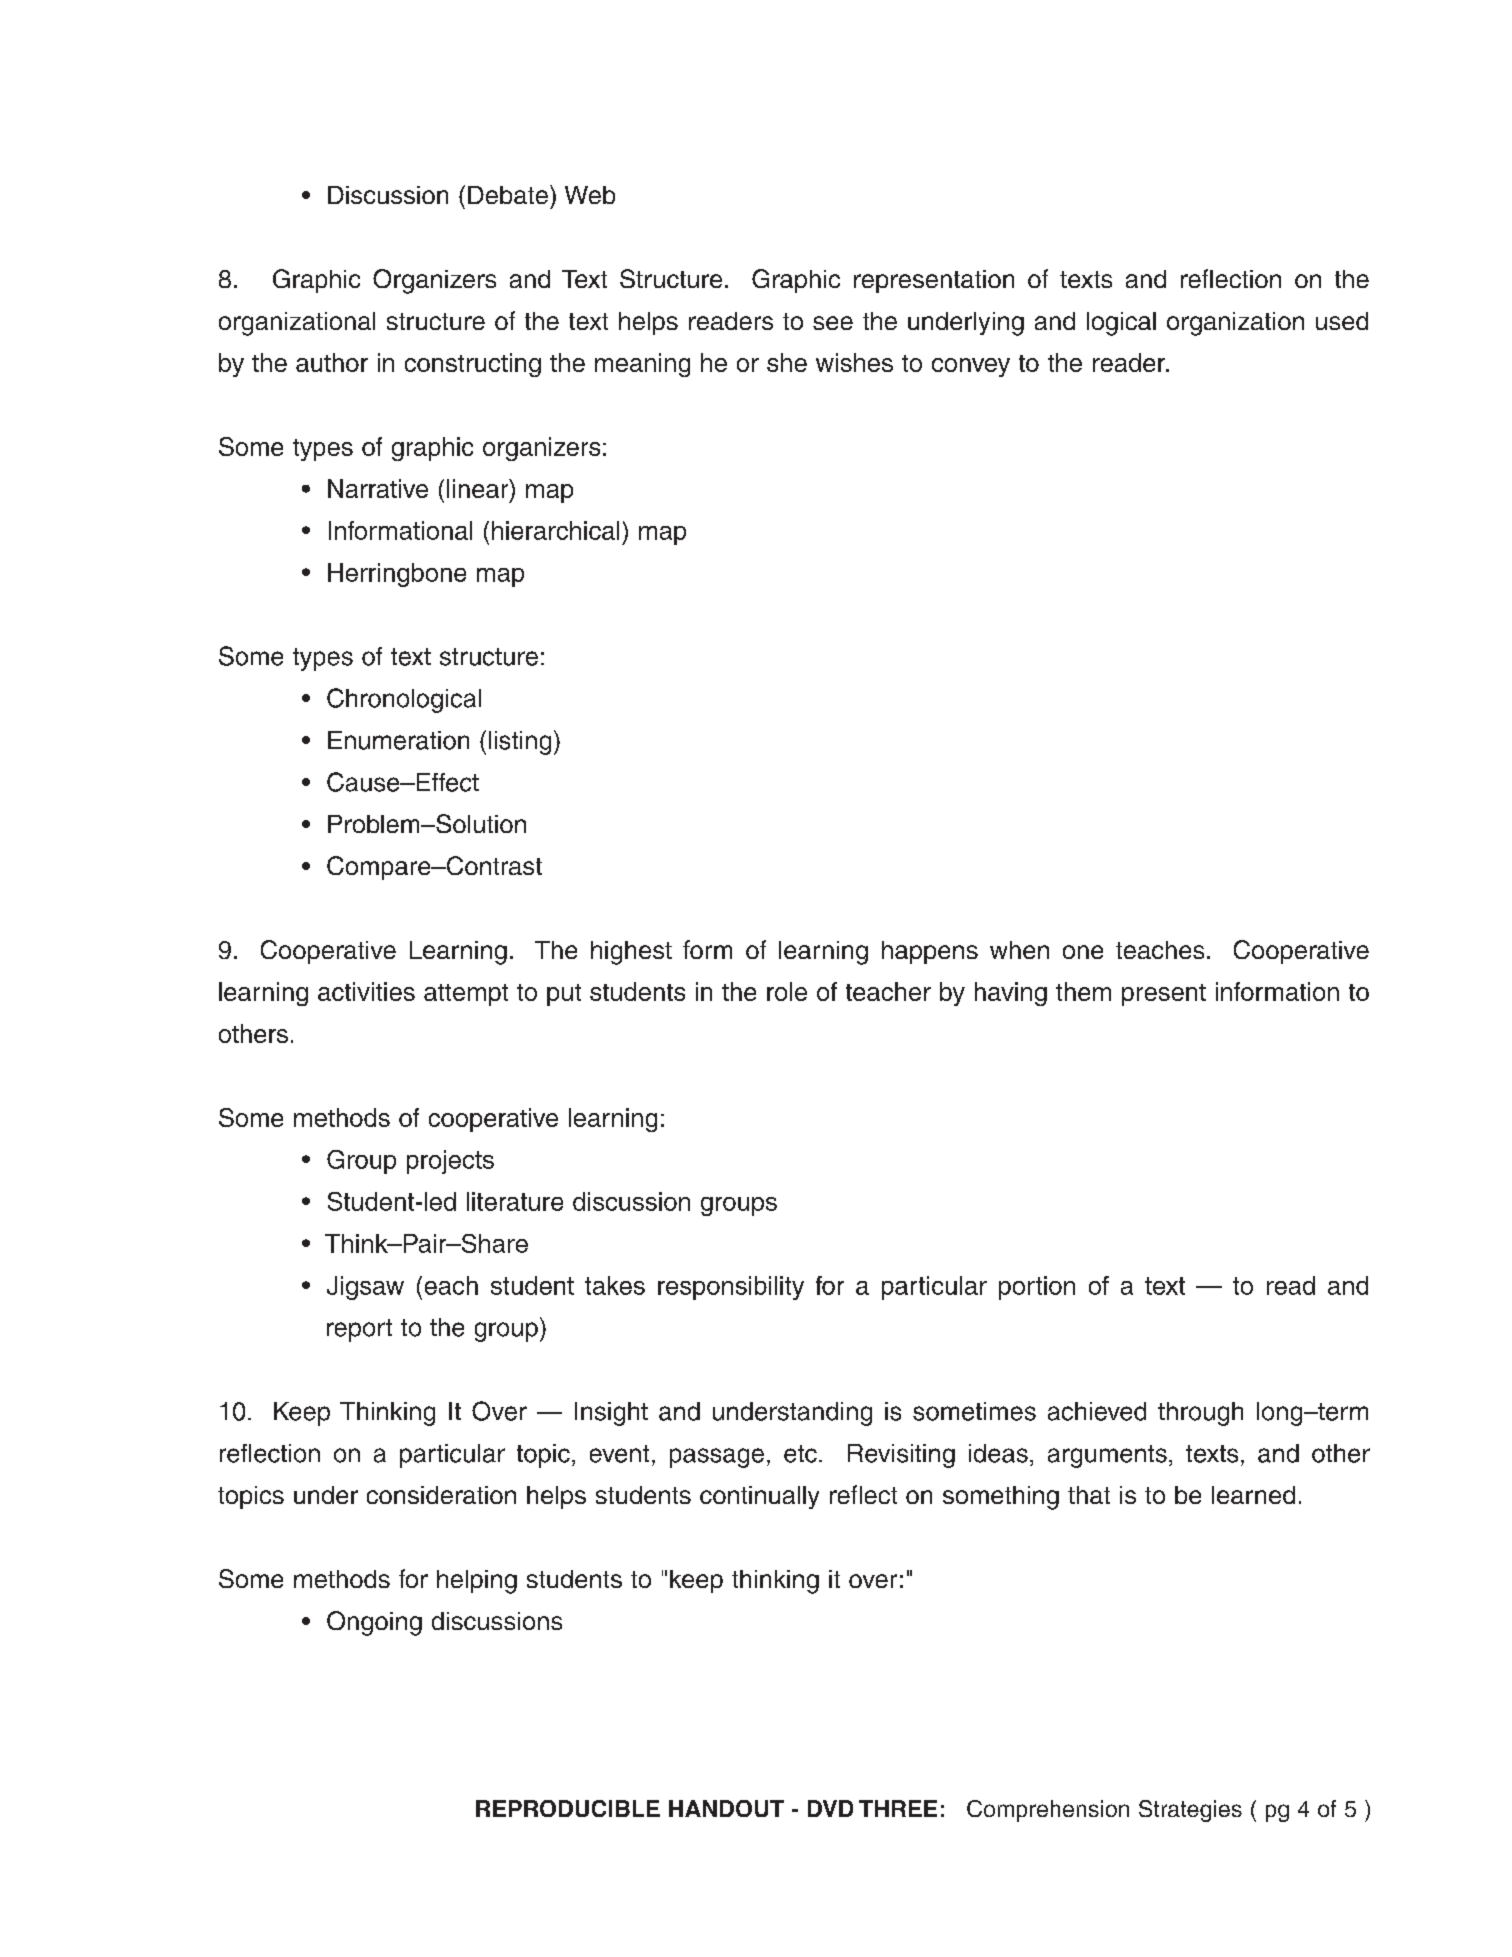  Describe the element at coordinates (1037, 1288) in the document. I see `portion` at that location.
